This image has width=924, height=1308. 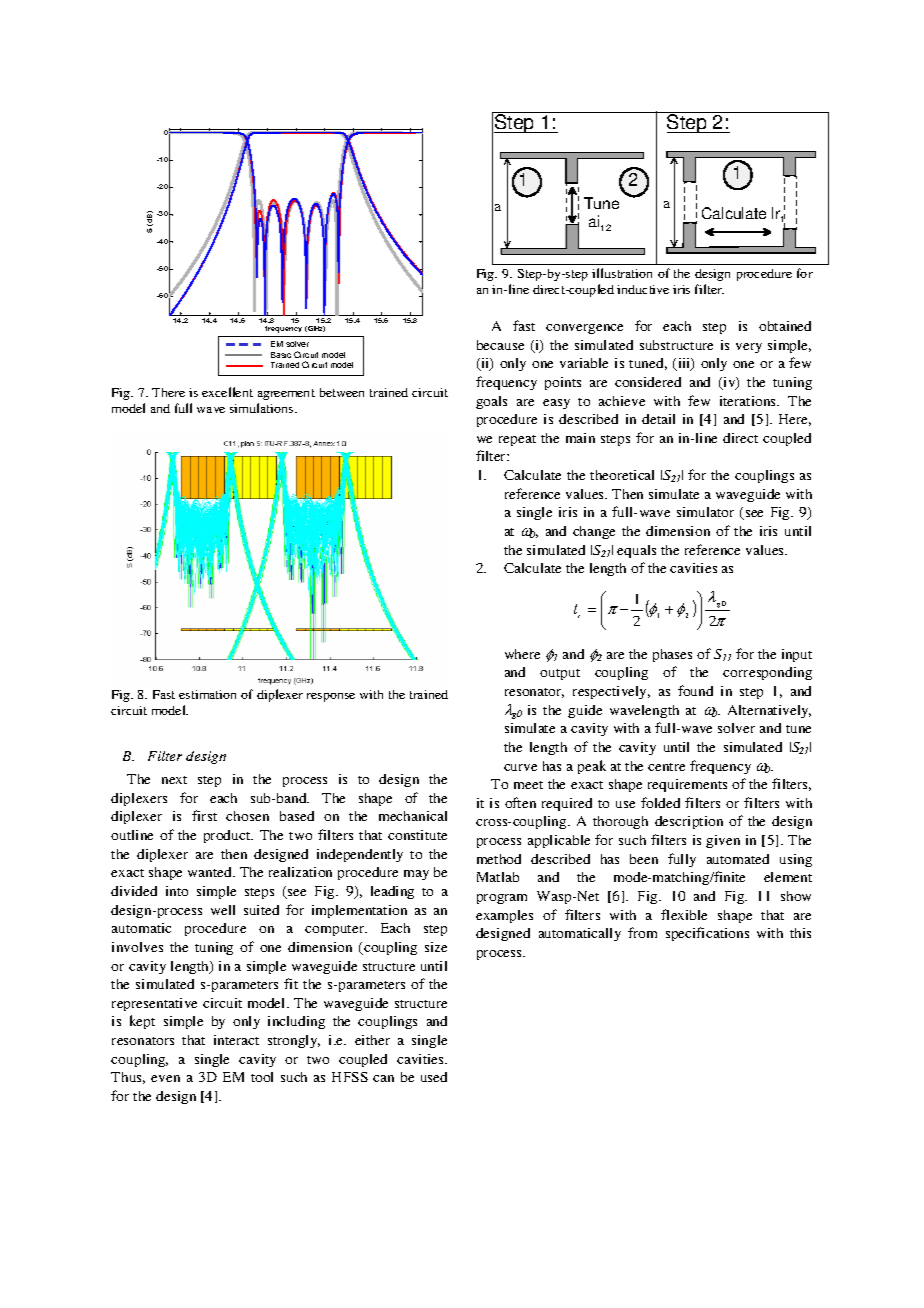 I want to click on Basic, so click(x=281, y=355).
